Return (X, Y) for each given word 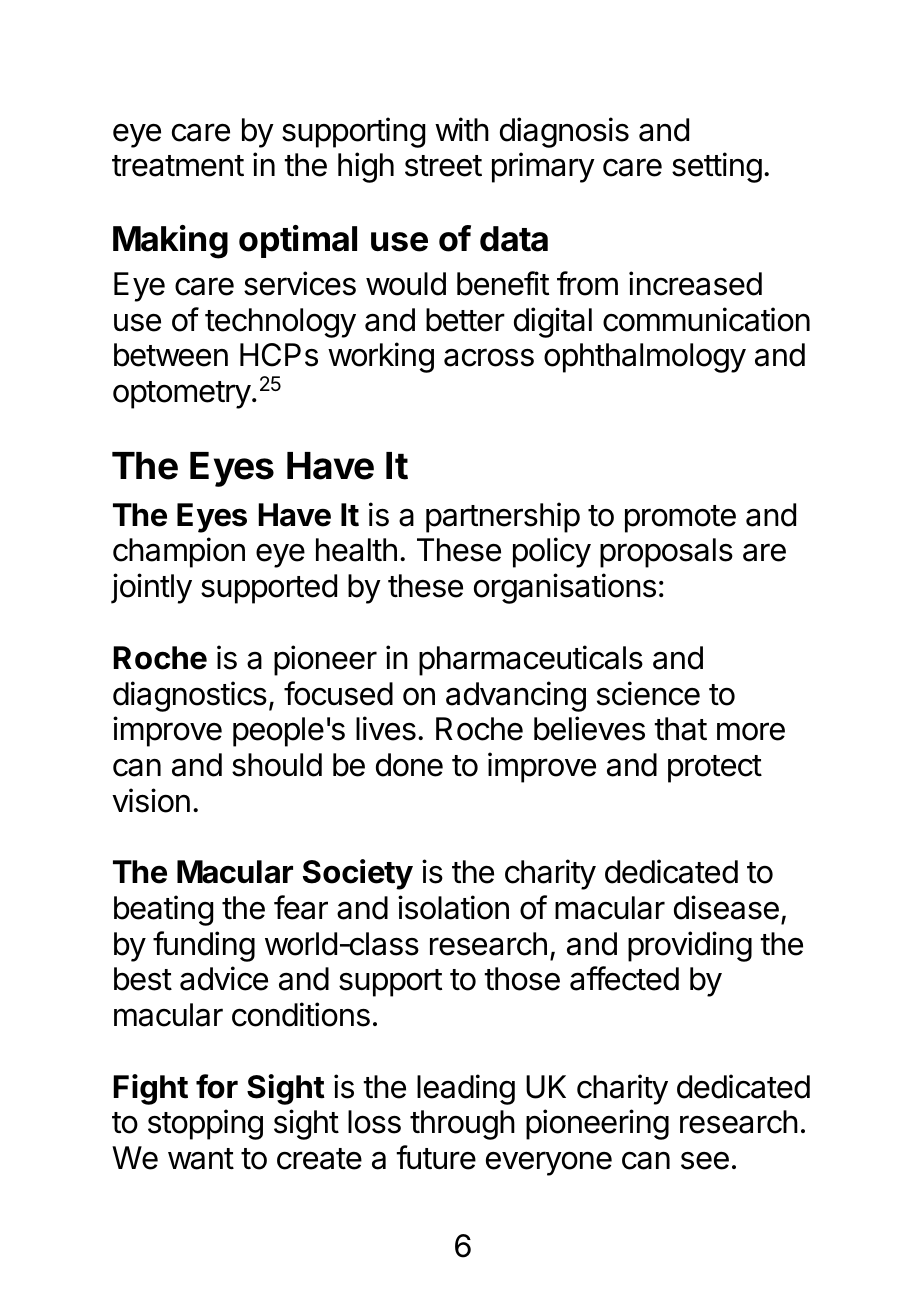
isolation (453, 907)
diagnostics (190, 696)
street (443, 166)
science (648, 693)
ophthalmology (645, 358)
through (462, 1125)
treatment (178, 166)
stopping (205, 1124)
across (489, 357)
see (705, 1161)
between (171, 355)
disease (726, 907)
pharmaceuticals (531, 660)
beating (163, 910)
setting (717, 167)
